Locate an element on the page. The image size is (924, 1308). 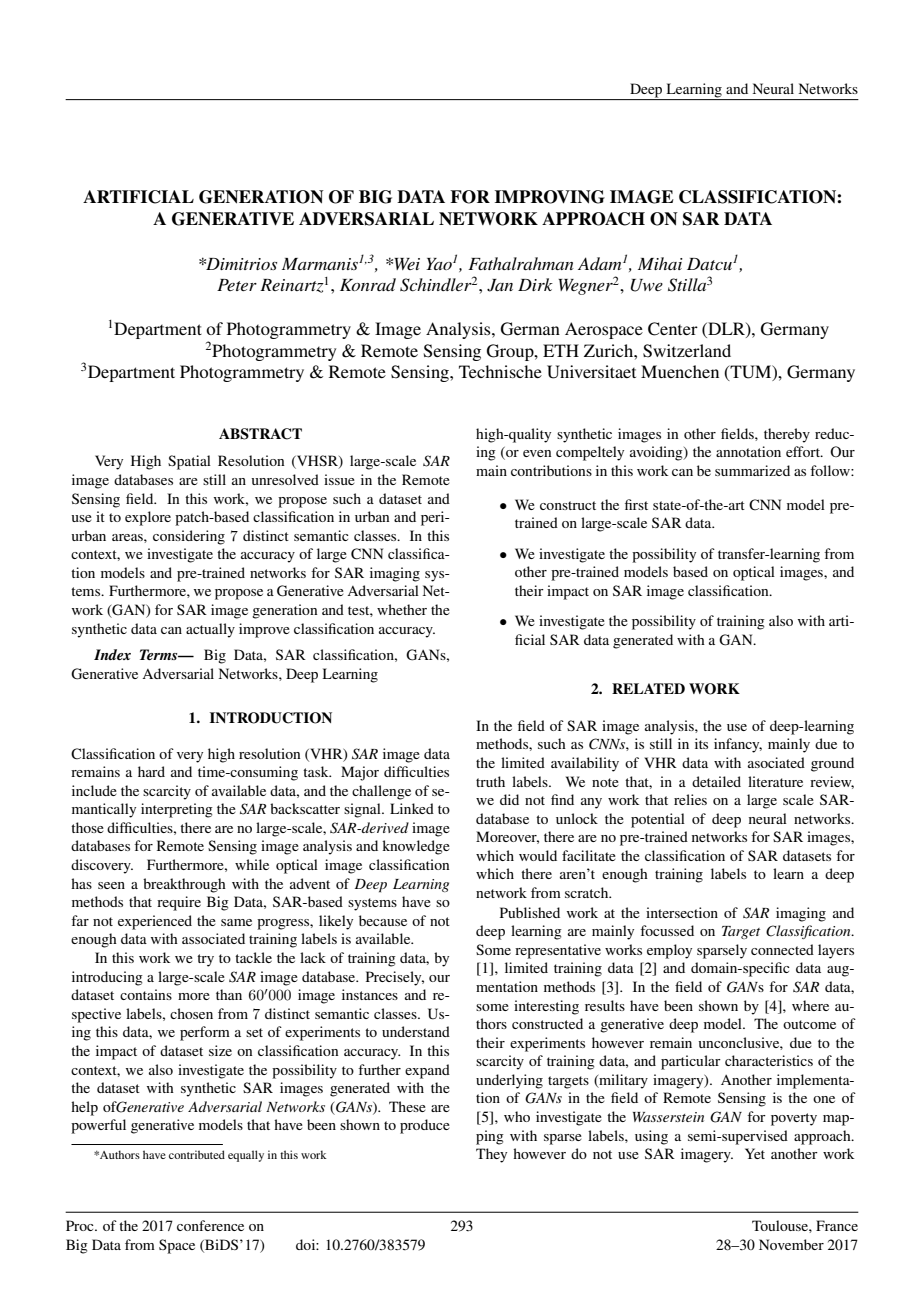
Jan is located at coordinates (500, 285).
